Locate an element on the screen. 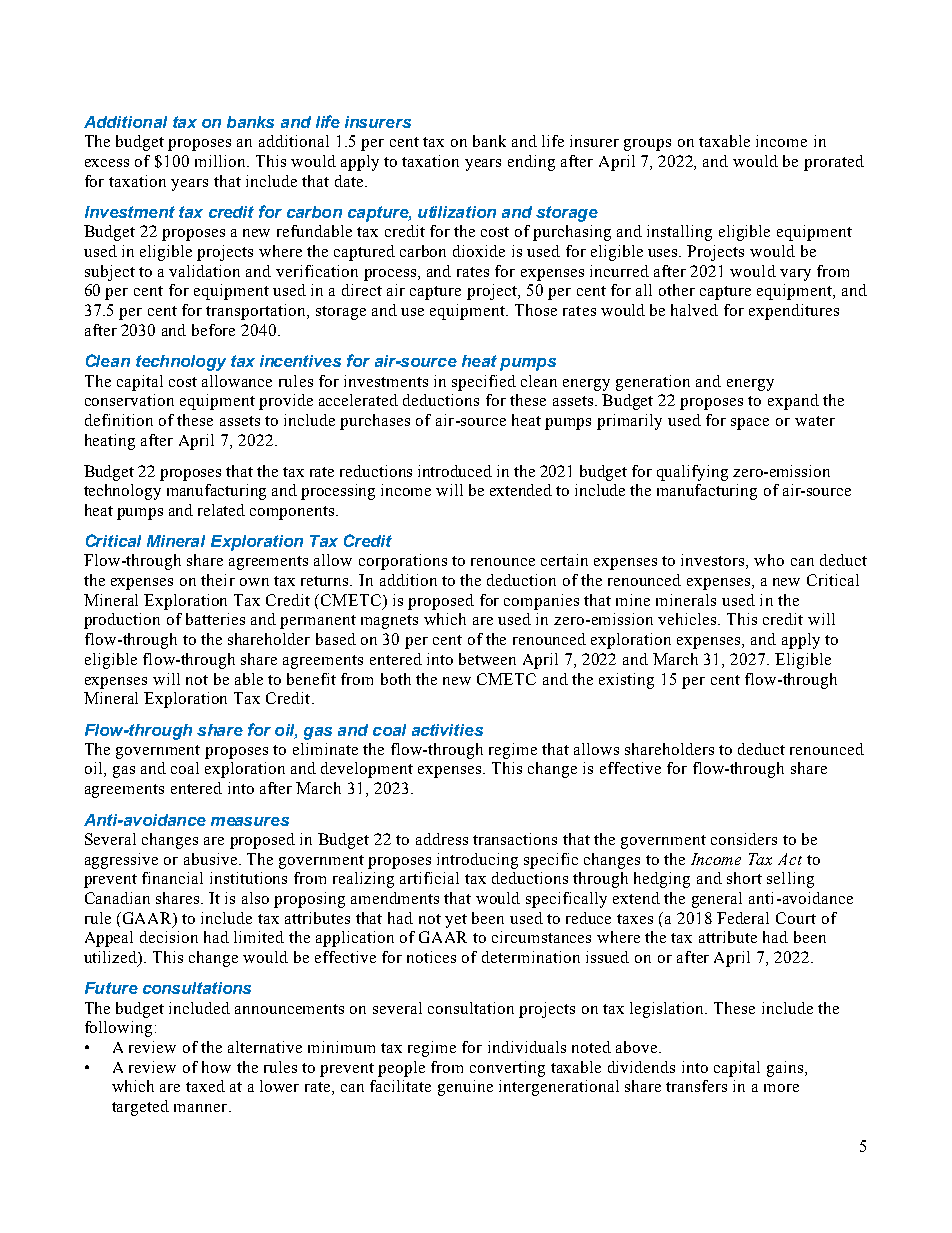 This screenshot has width=952, height=1233. halved is located at coordinates (694, 310).
